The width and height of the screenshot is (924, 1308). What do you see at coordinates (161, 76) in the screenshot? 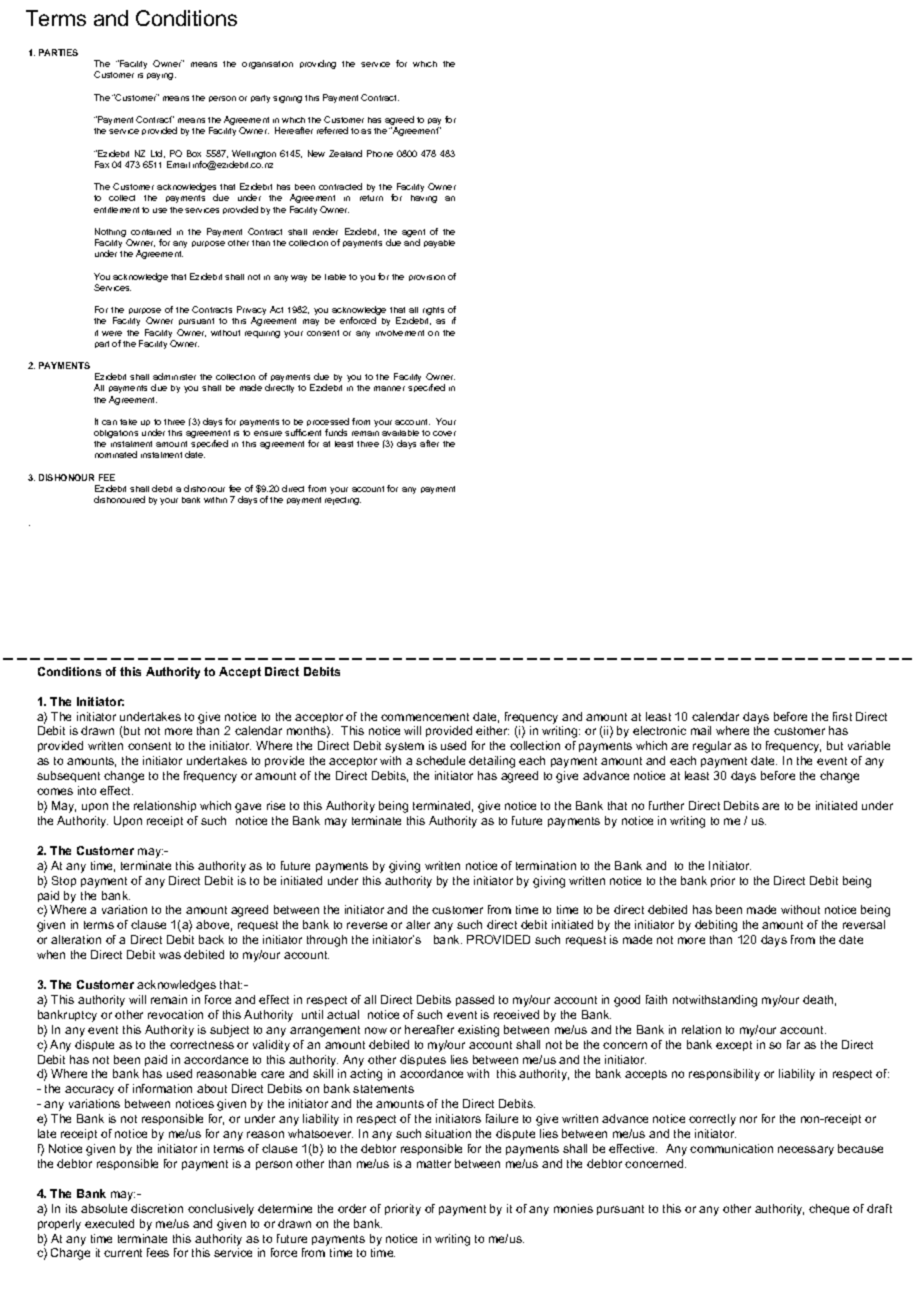
I see `paying` at bounding box center [161, 76].
